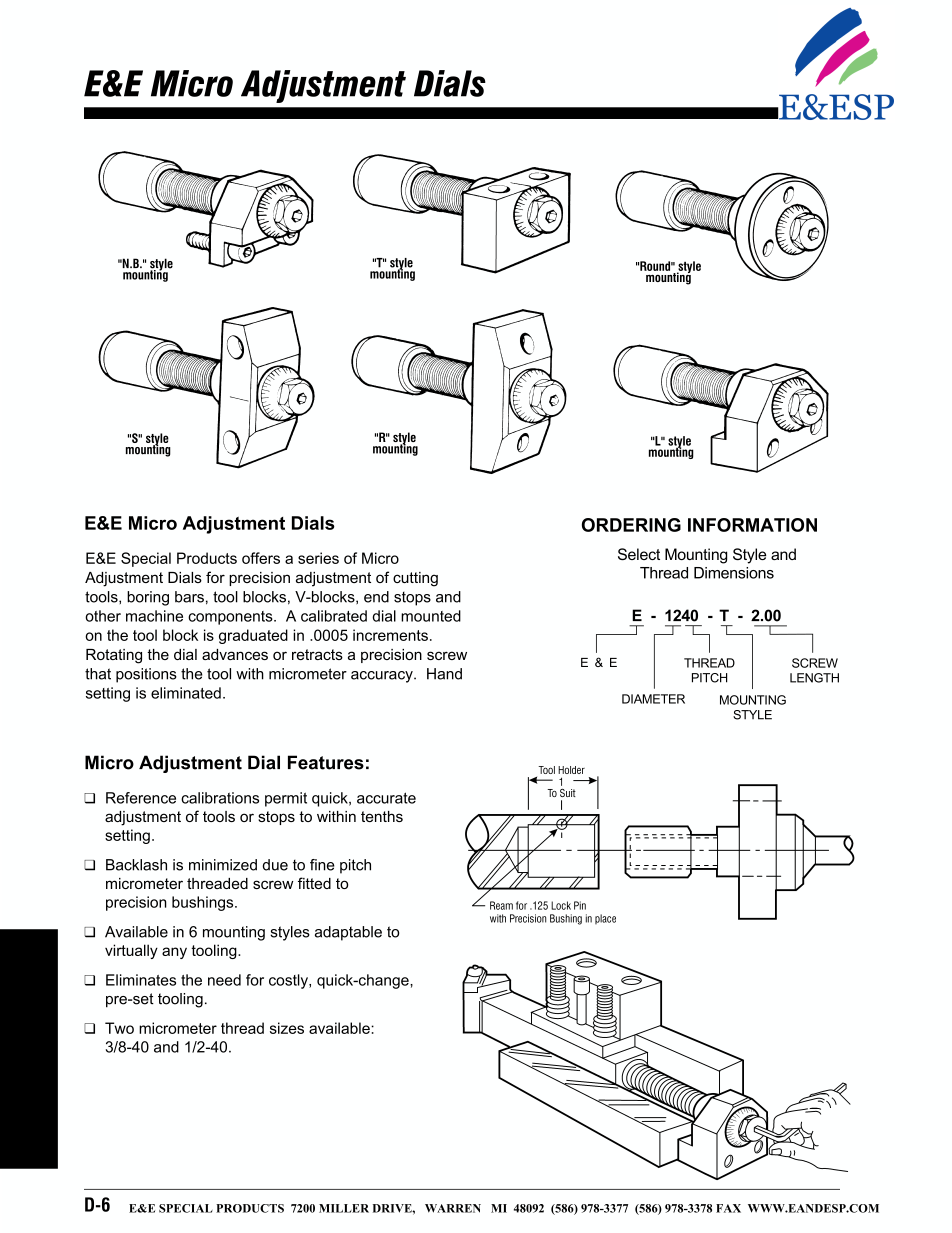  Describe the element at coordinates (220, 798) in the document. I see `calibrations` at that location.
